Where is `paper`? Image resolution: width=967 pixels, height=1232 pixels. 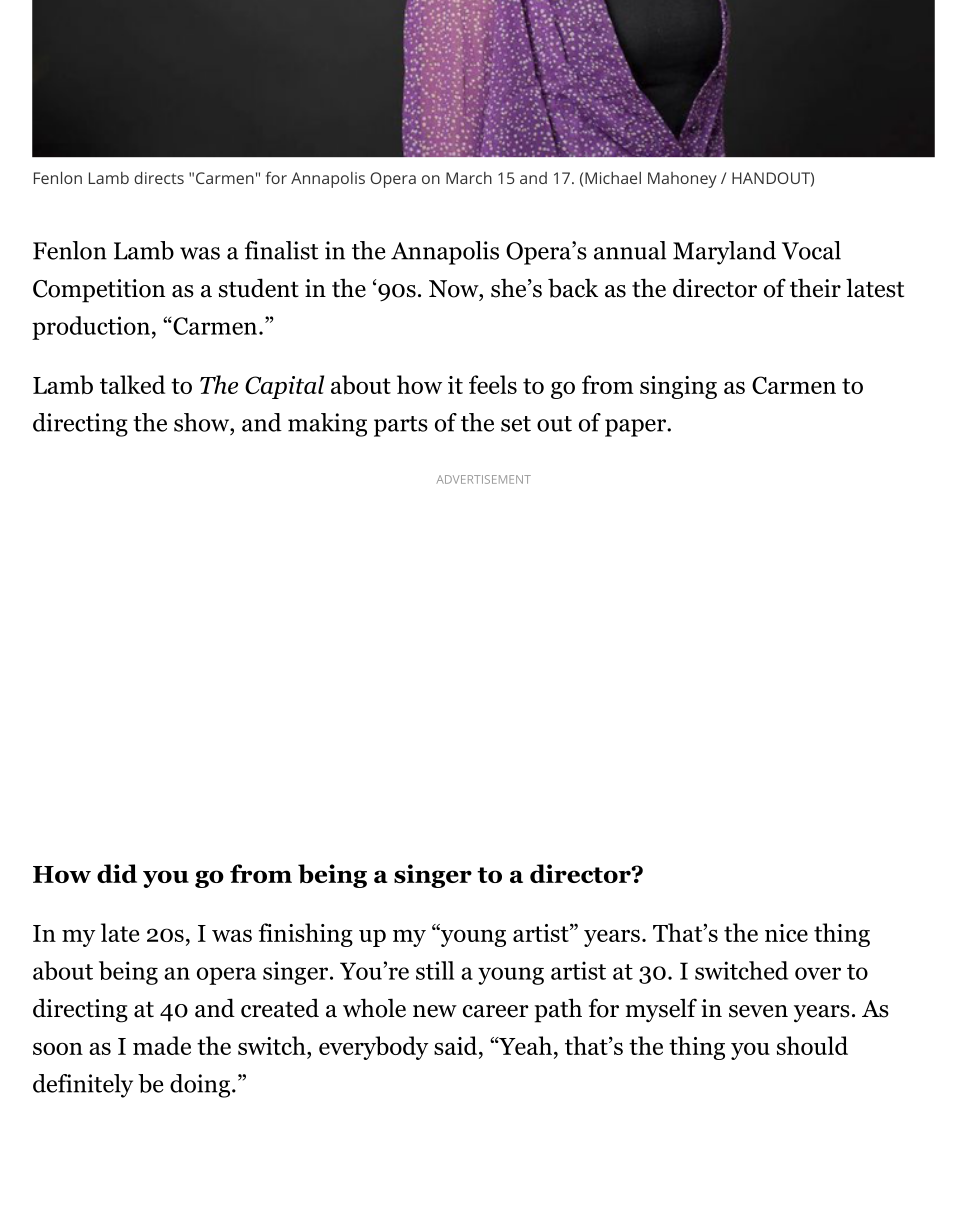 paper is located at coordinates (636, 428).
